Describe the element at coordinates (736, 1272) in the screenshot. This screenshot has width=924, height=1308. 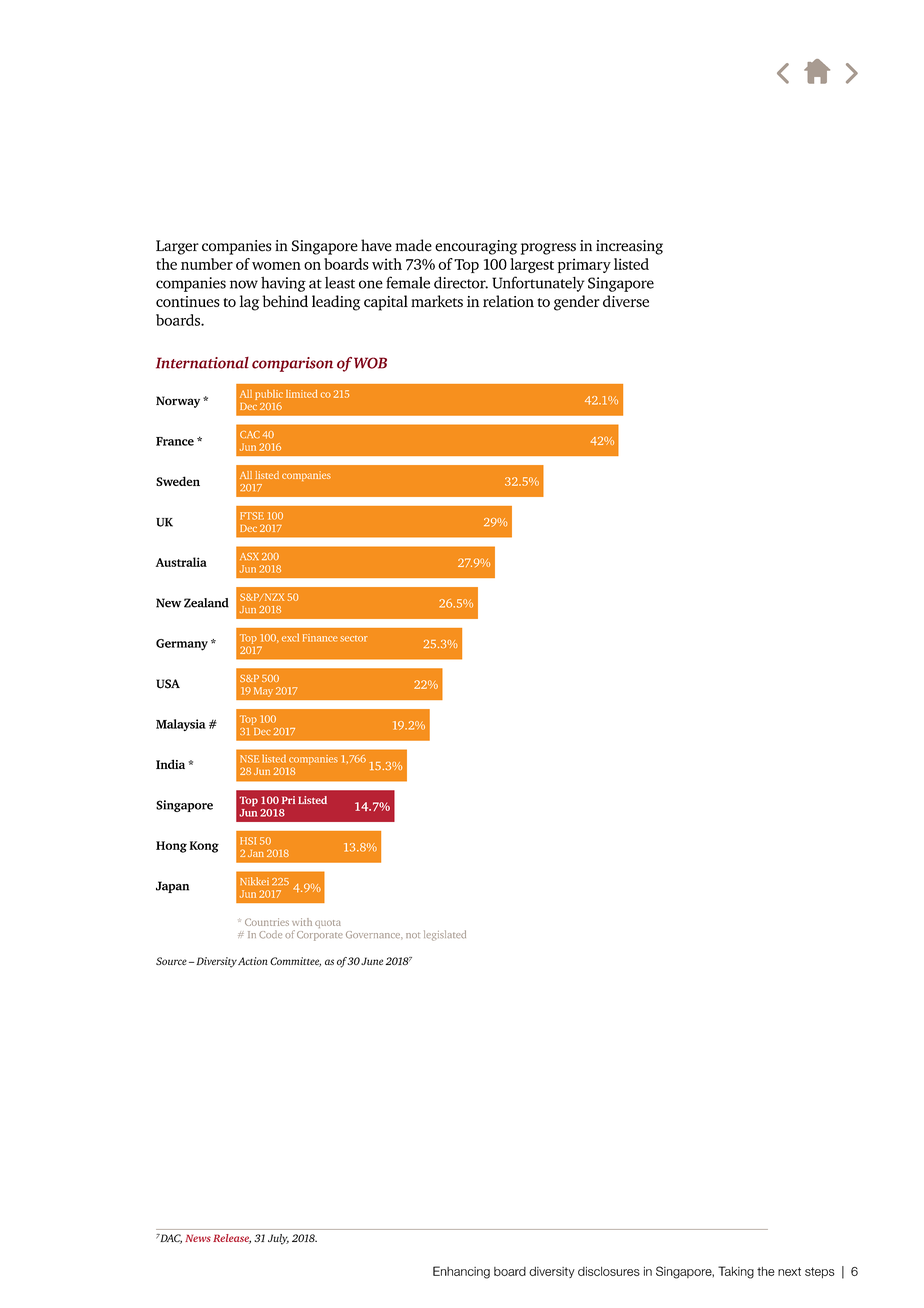
I see `Taking` at that location.
